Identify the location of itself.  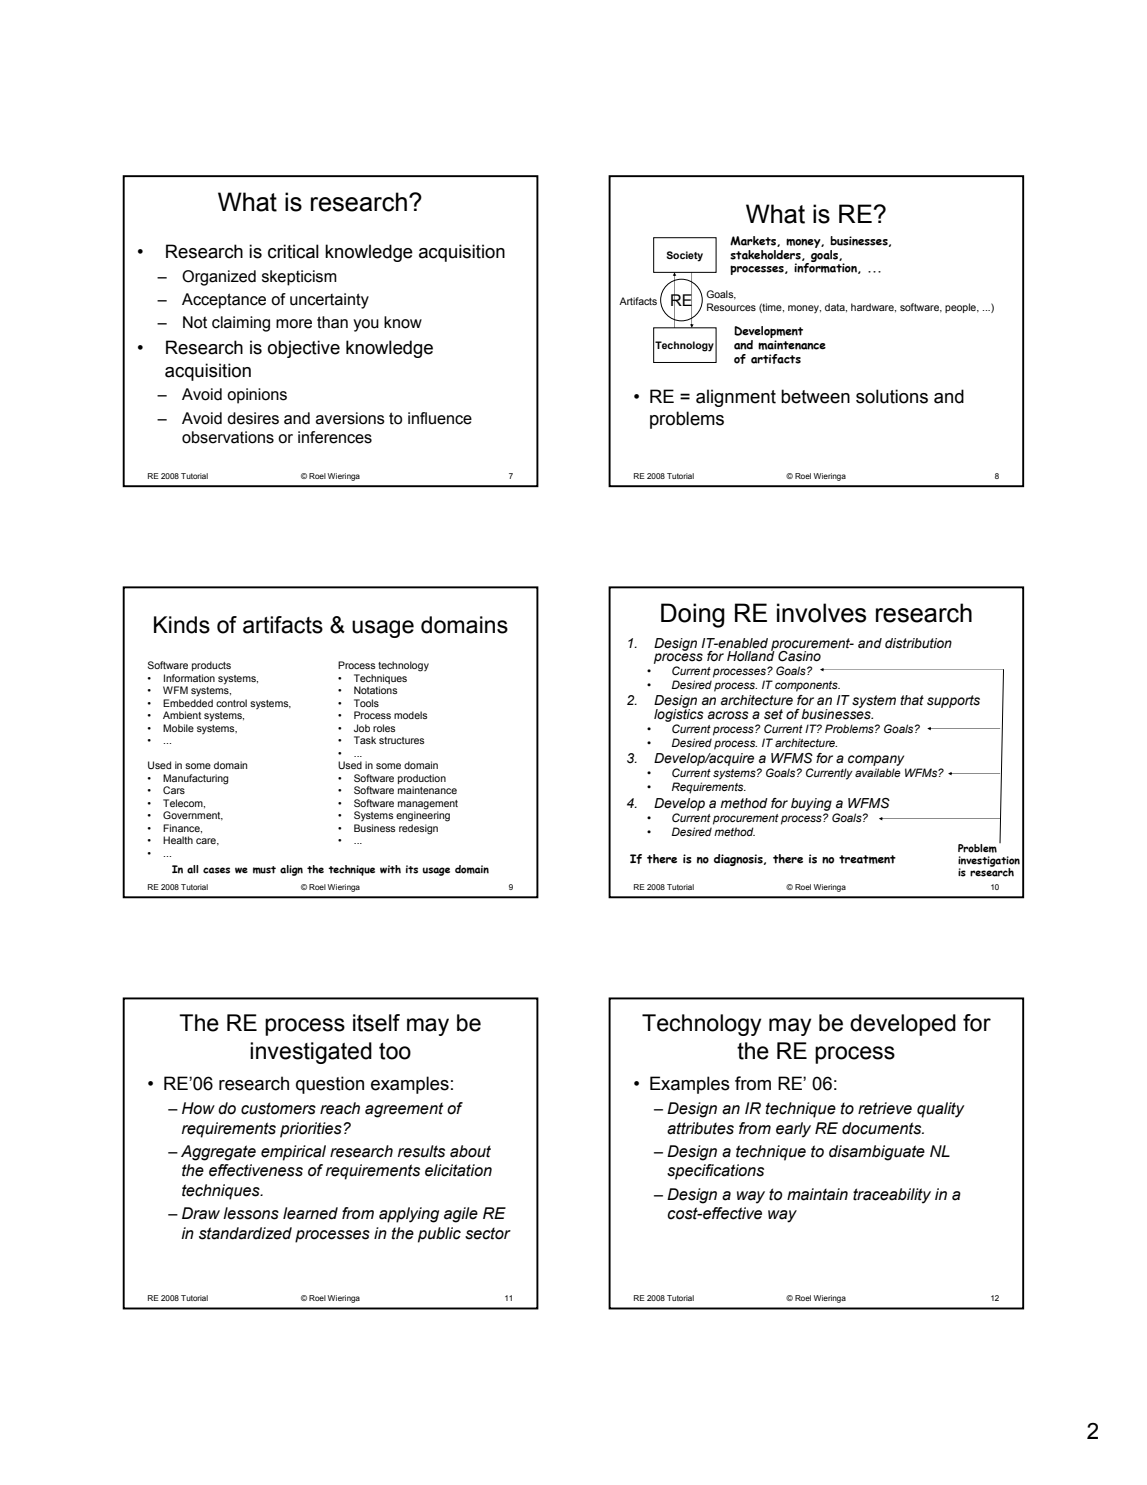
(376, 1023).
